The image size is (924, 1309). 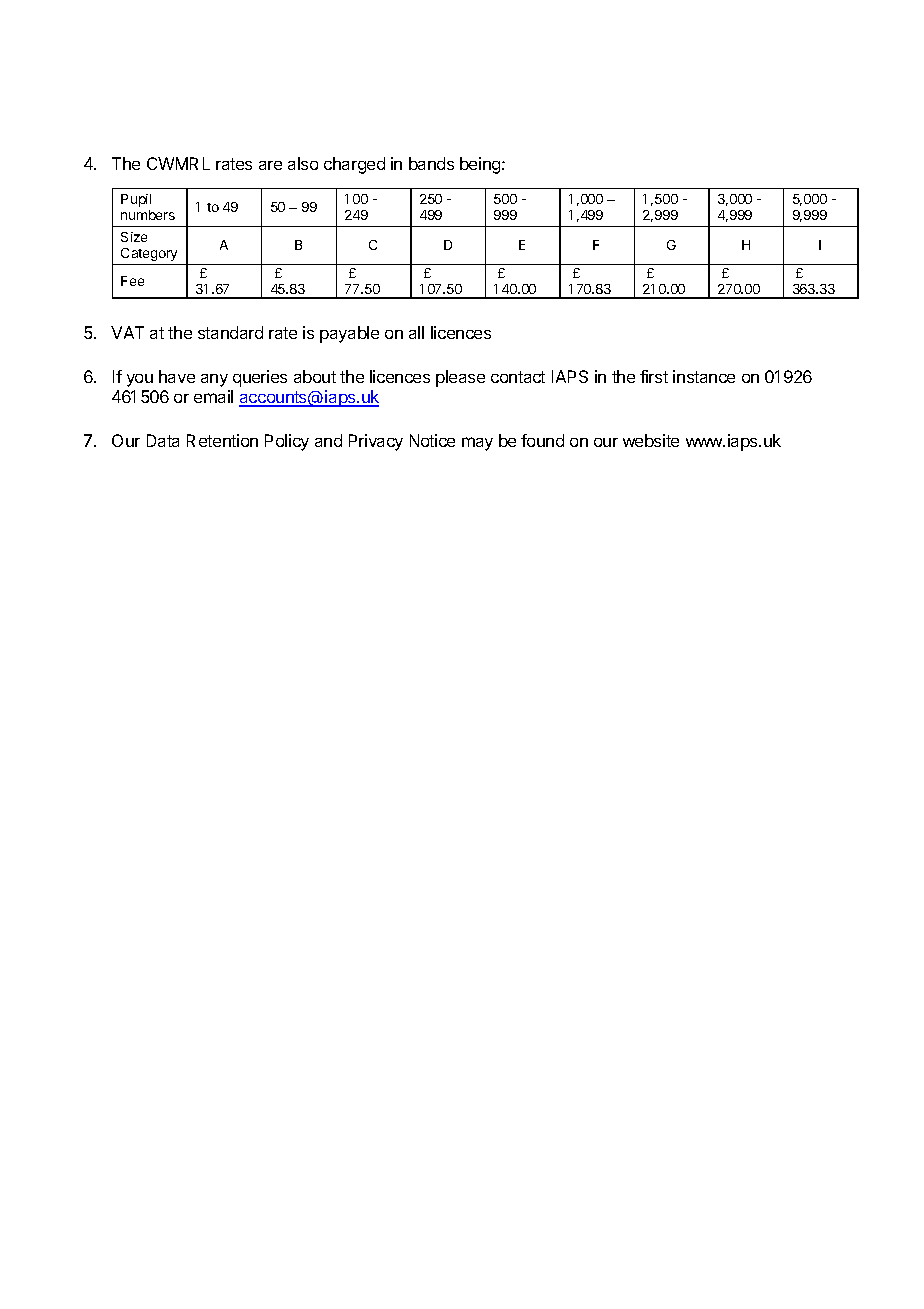 What do you see at coordinates (460, 378) in the page?
I see `please` at bounding box center [460, 378].
